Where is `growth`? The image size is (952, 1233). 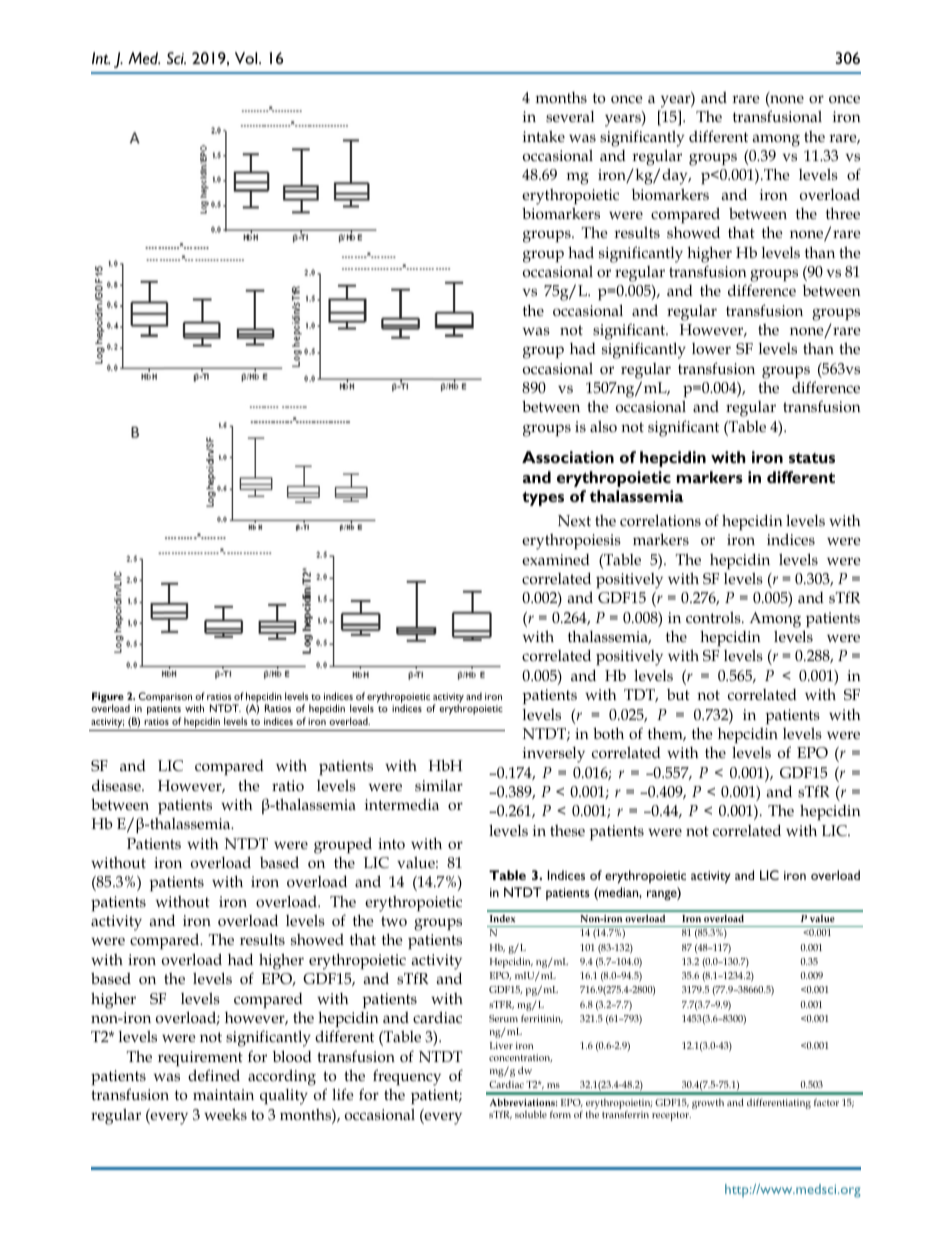 growth is located at coordinates (708, 1104).
